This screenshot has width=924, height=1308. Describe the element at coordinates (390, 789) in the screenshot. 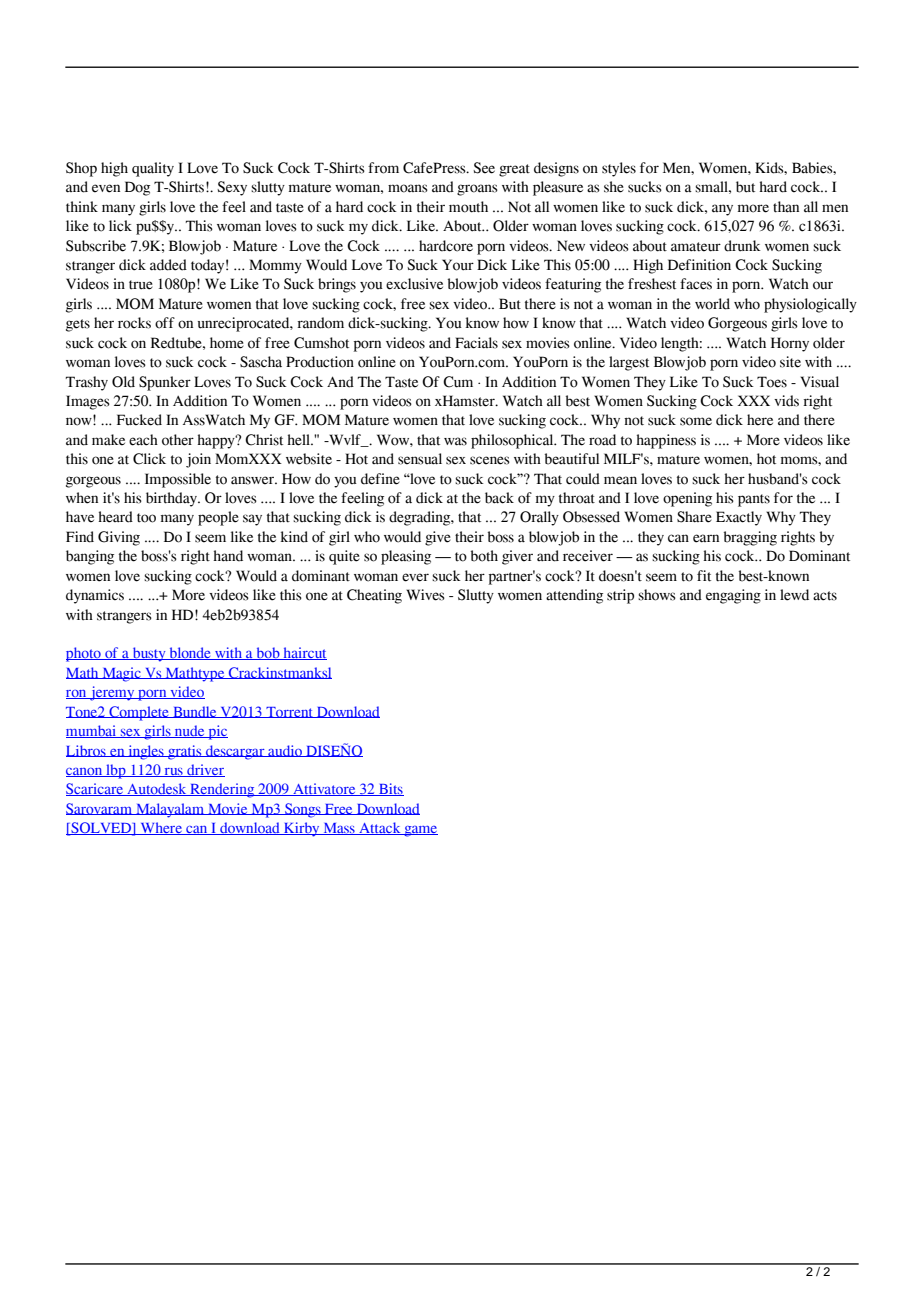

I see `Bits` at that location.
